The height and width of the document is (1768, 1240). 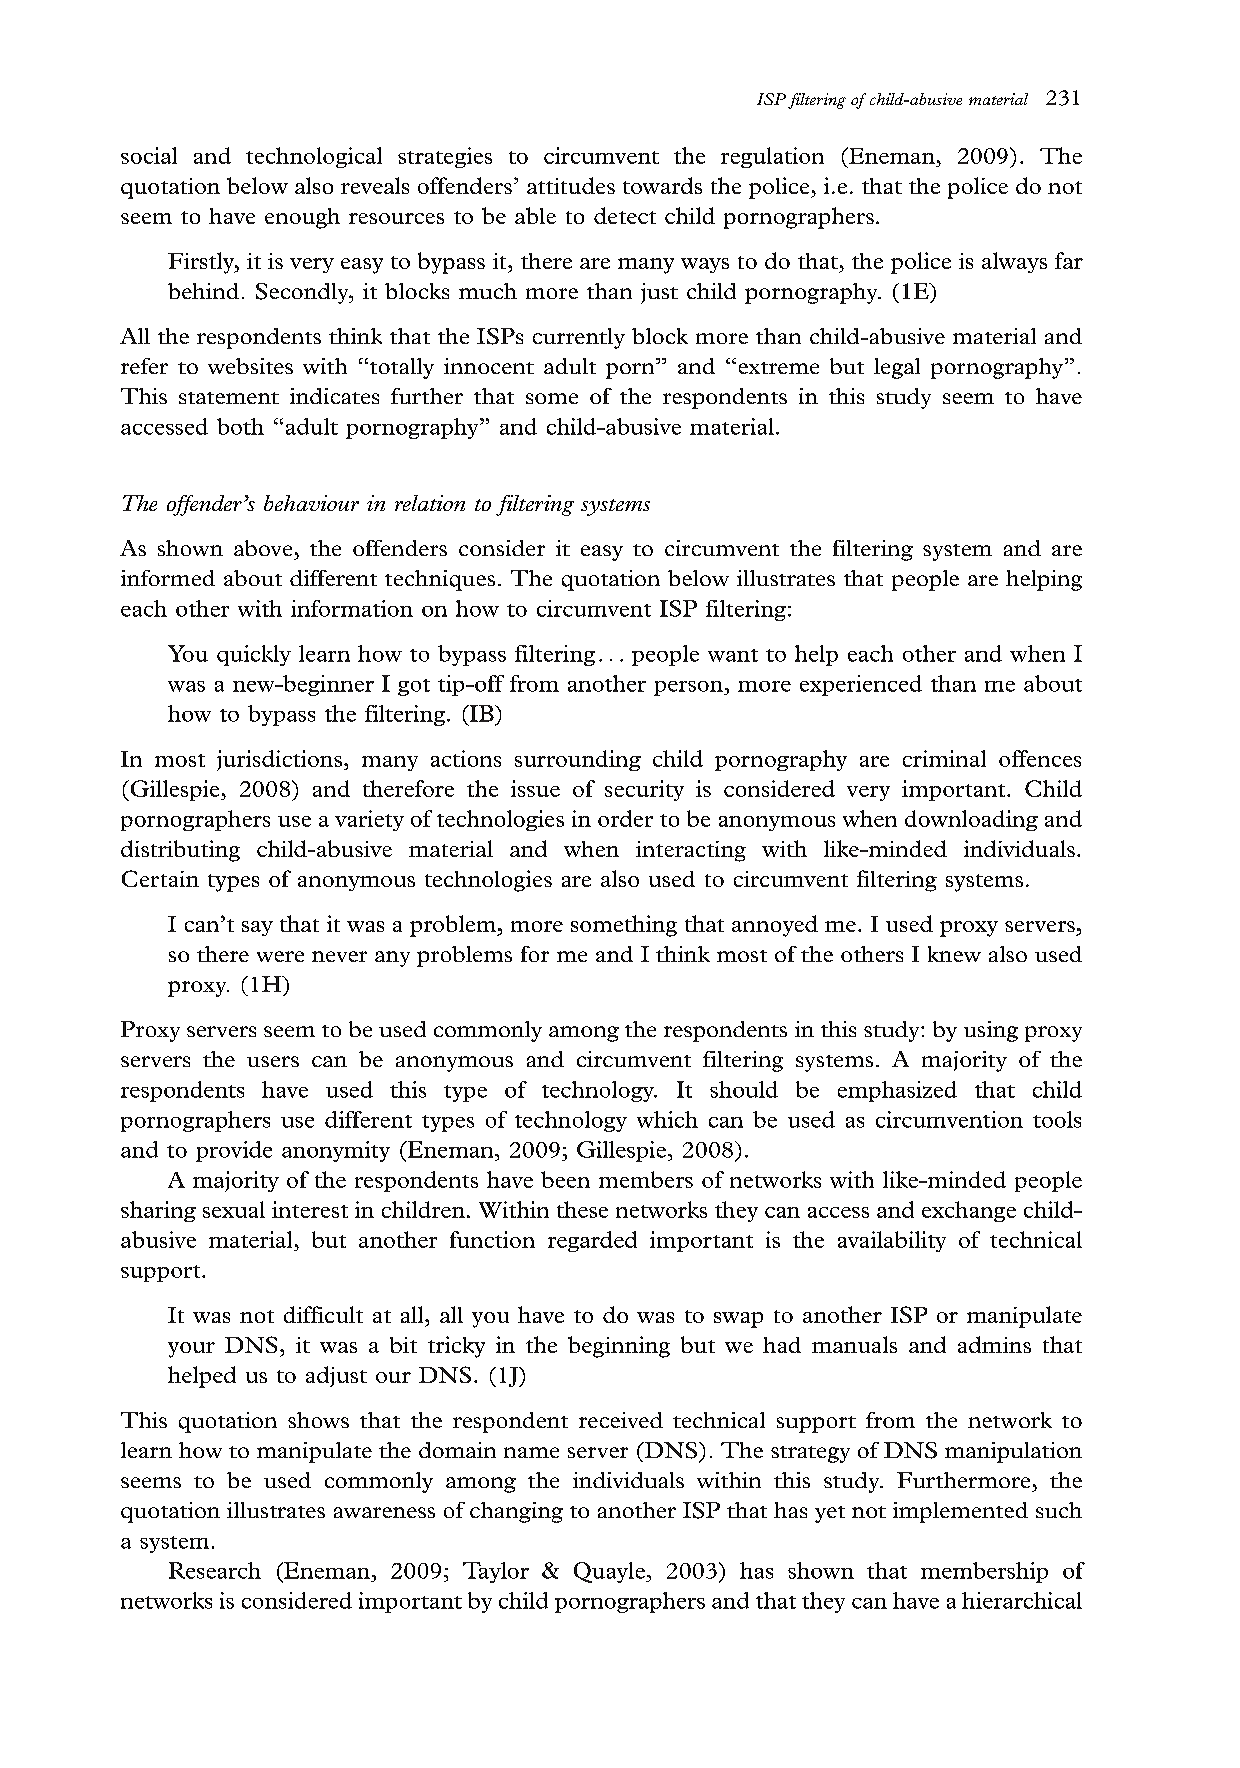 What do you see at coordinates (625, 215) in the document?
I see `detect` at bounding box center [625, 215].
